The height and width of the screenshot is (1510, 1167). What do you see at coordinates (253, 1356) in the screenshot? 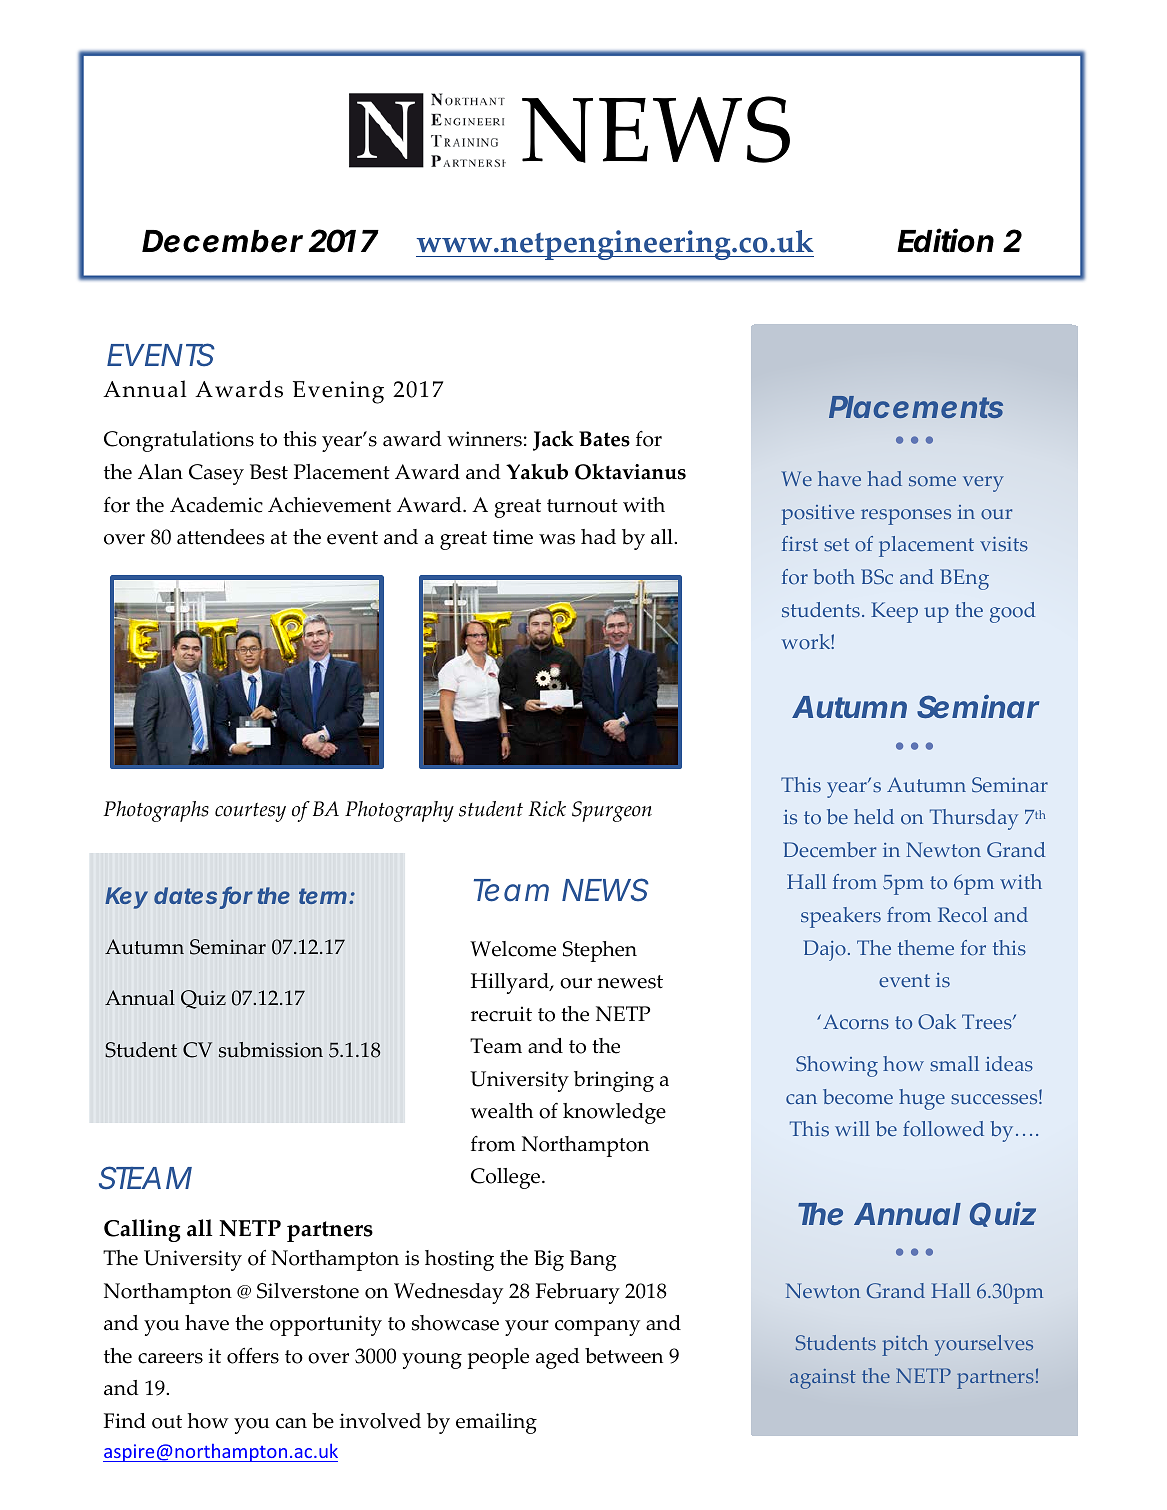
I see `offers` at bounding box center [253, 1356].
